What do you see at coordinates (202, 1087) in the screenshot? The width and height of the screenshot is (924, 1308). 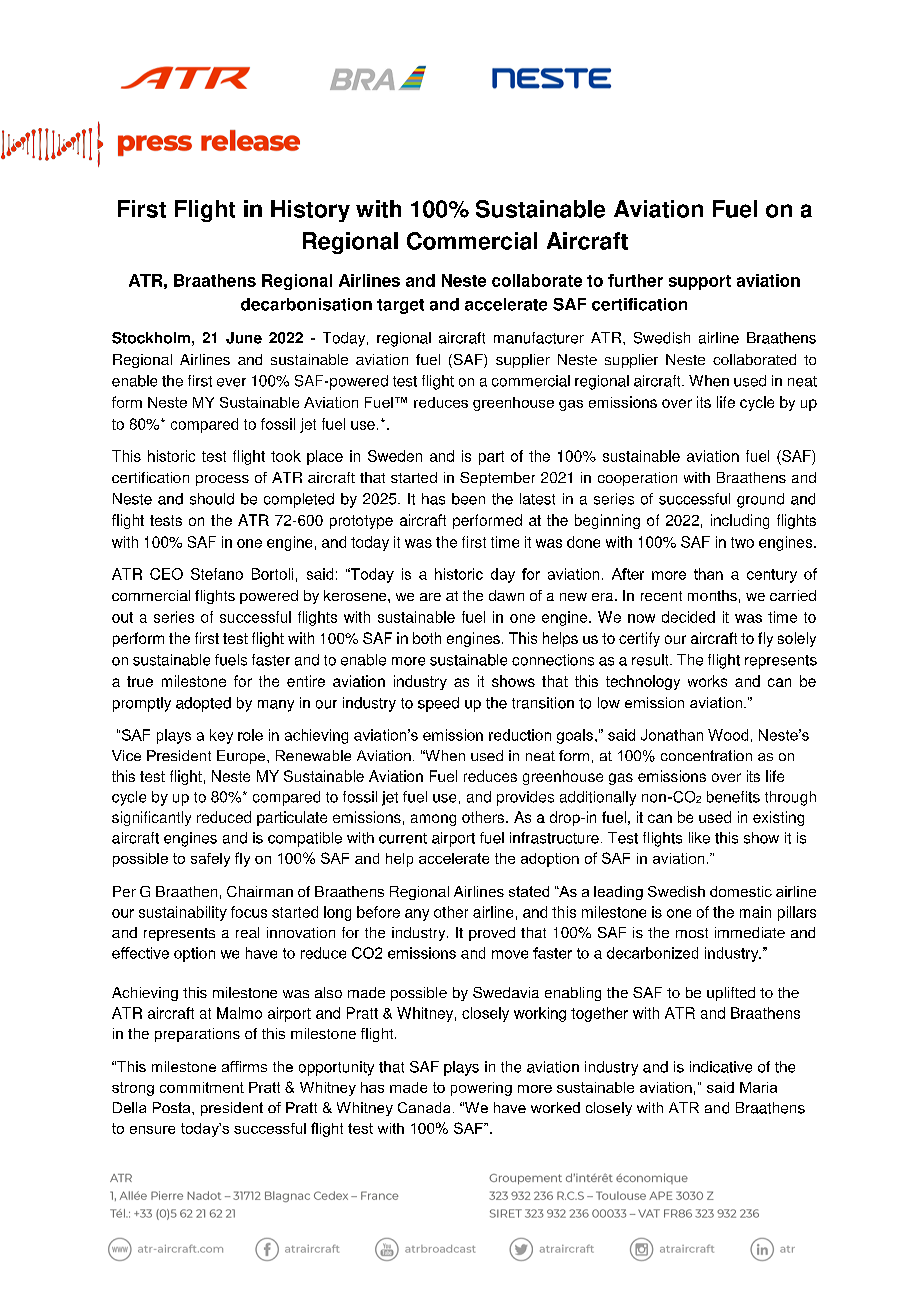 I see `commitment` at bounding box center [202, 1087].
